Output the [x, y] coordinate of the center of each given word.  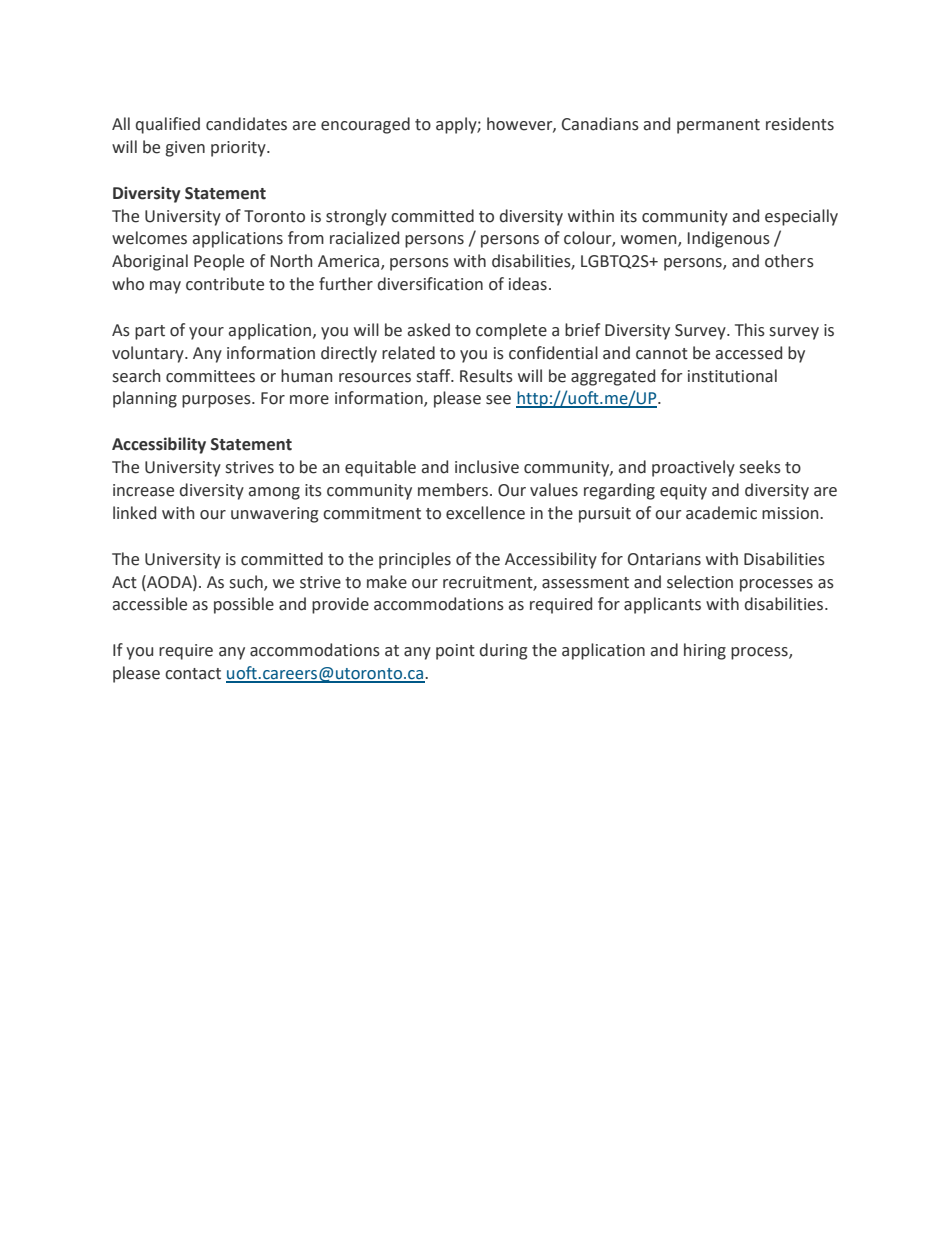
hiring [705, 651]
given [185, 149]
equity [683, 492]
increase [143, 490]
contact [193, 674]
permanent [718, 126]
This [750, 330]
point [455, 652]
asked [429, 330]
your [206, 333]
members [453, 490]
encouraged [365, 125]
